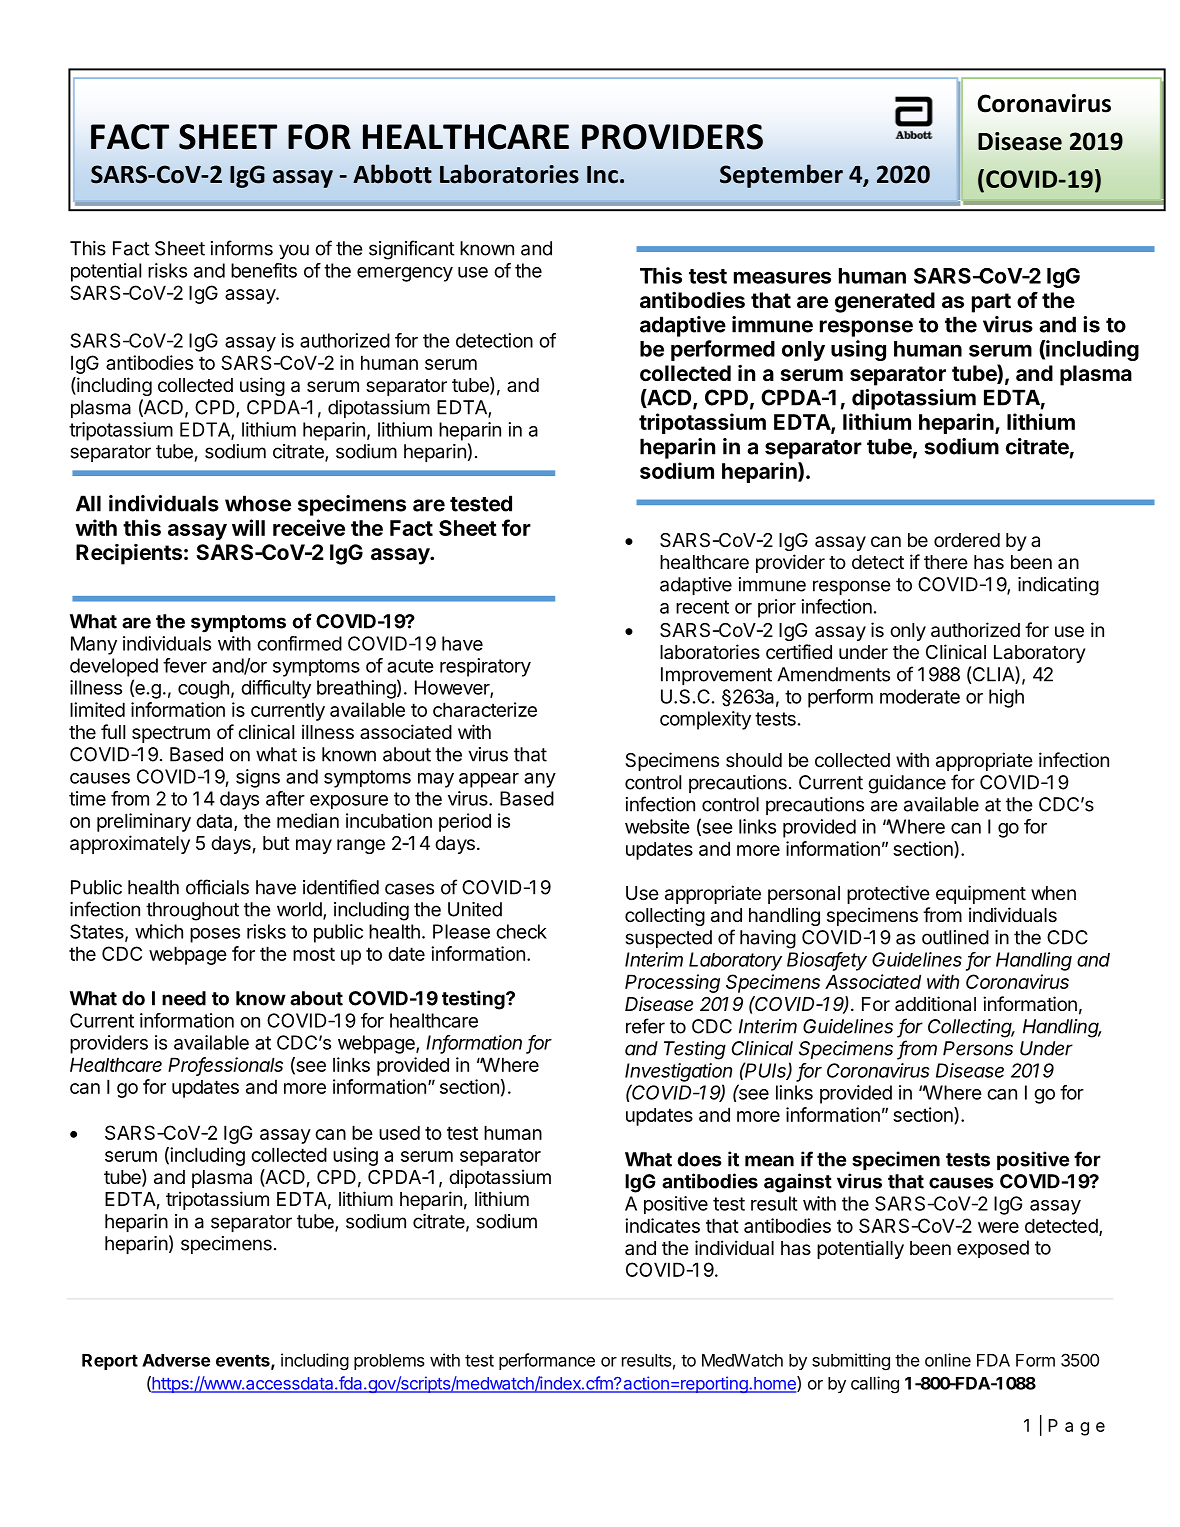 This screenshot has height=1527, width=1180. What do you see at coordinates (991, 303) in the screenshot?
I see `part` at bounding box center [991, 303].
